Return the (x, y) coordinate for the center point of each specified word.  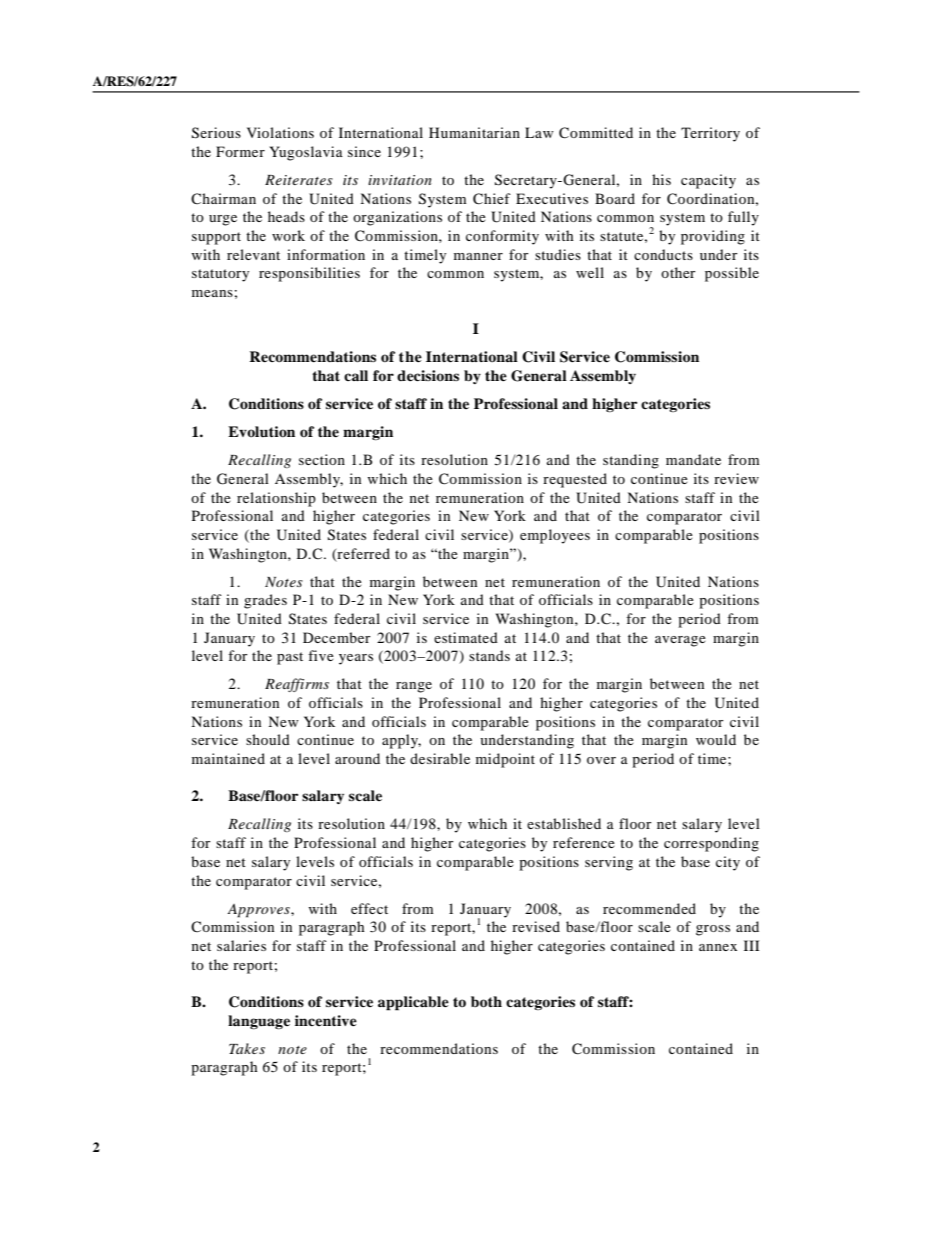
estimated (466, 637)
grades (265, 601)
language (259, 1022)
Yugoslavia (306, 153)
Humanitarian (474, 132)
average (680, 641)
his (661, 179)
